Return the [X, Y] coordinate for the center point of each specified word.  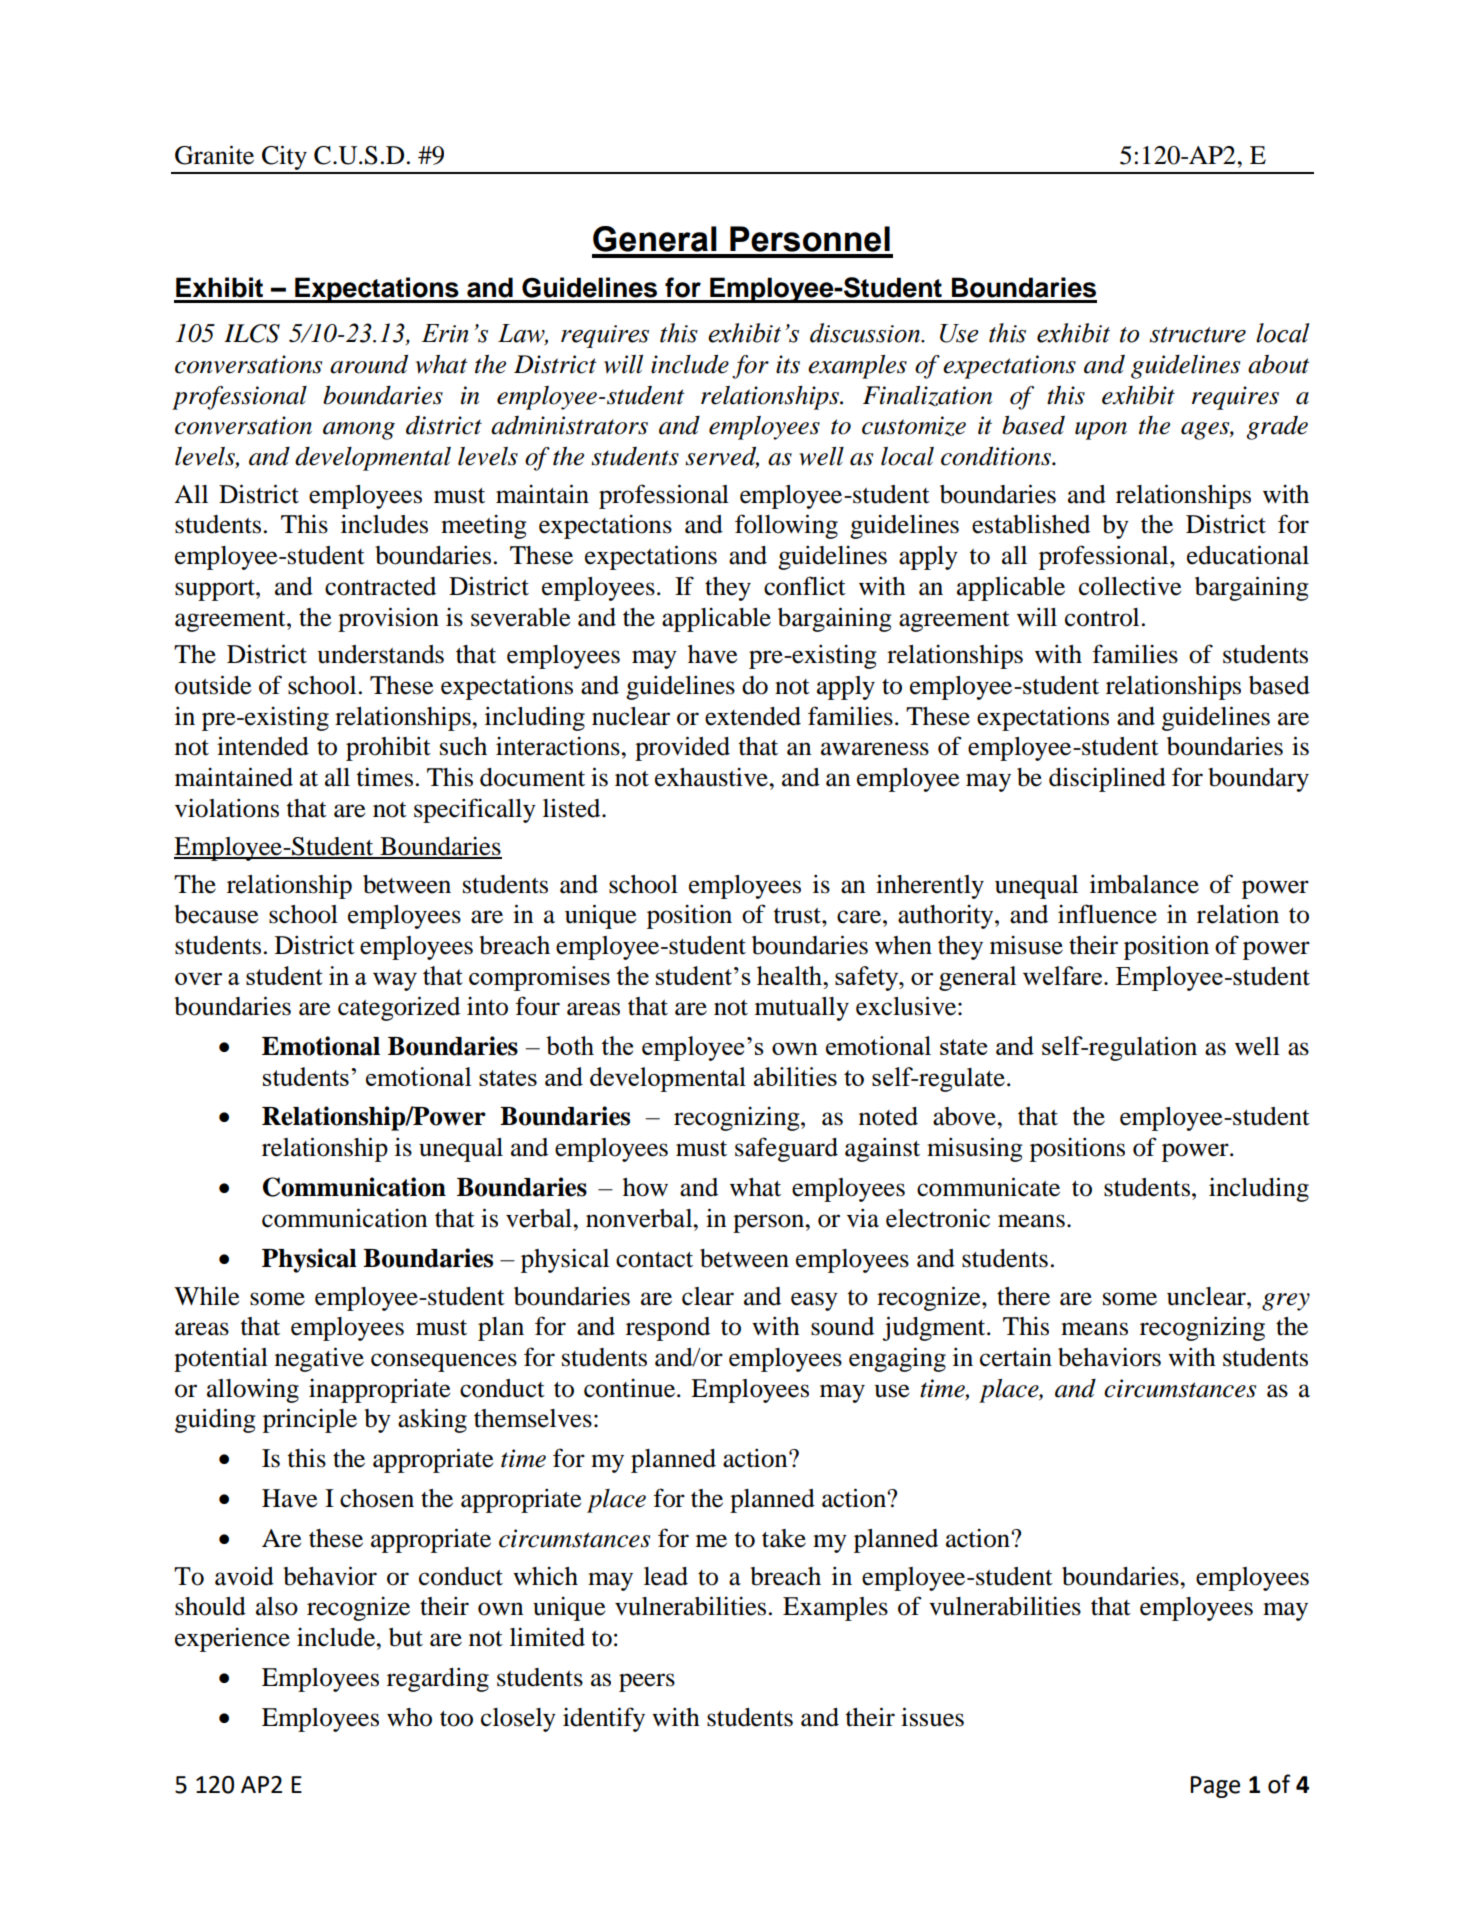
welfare [1064, 975]
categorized [399, 1008]
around [369, 364]
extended [753, 716]
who [409, 1717]
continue [631, 1388]
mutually [802, 1009]
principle [310, 1420]
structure [1197, 335]
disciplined [1107, 779]
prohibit [388, 748]
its [788, 364]
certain [1016, 1357]
